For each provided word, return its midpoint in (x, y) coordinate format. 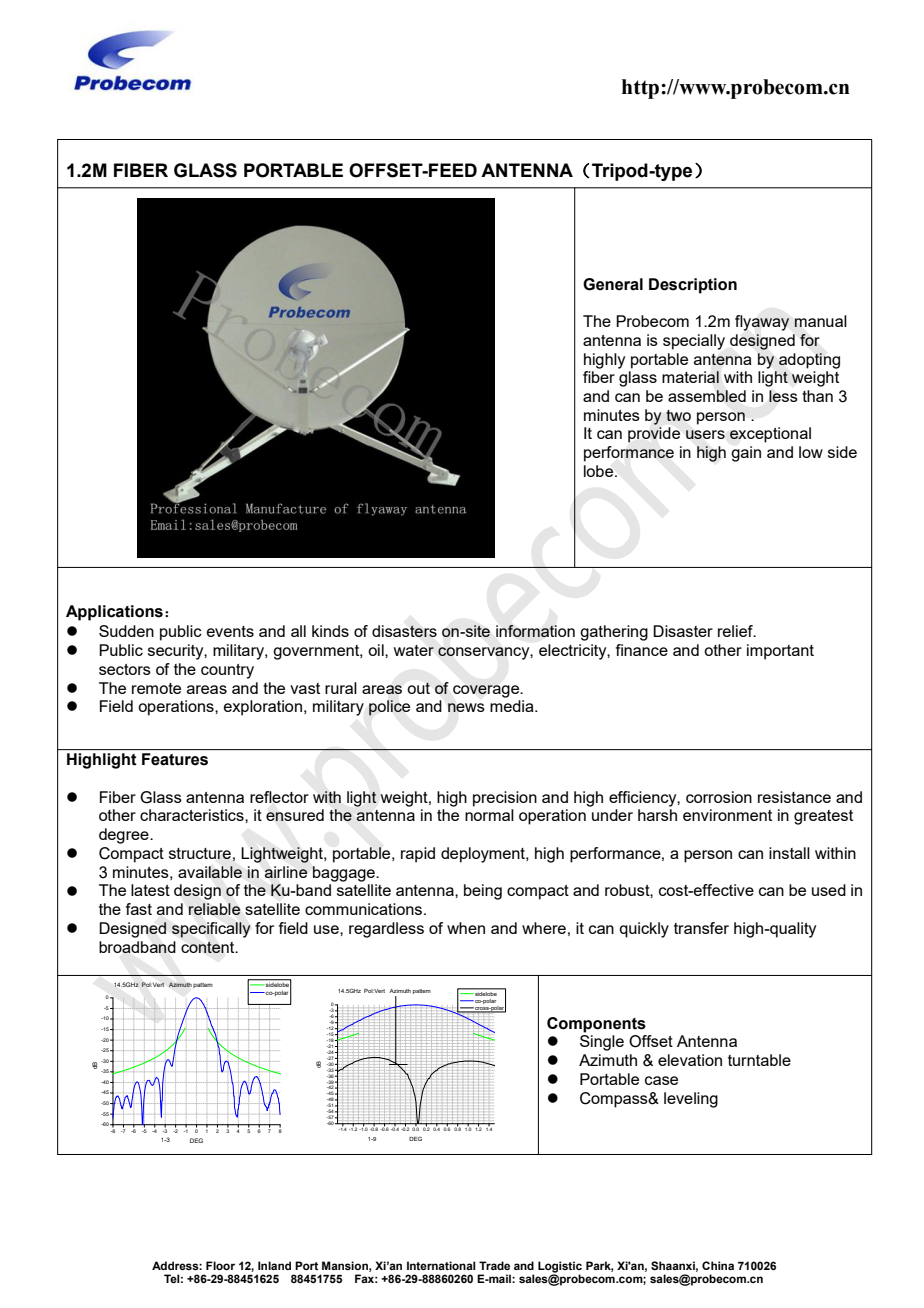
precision (505, 799)
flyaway (762, 323)
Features (175, 759)
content (209, 947)
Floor (220, 1265)
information (535, 631)
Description (693, 286)
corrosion (719, 797)
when (466, 928)
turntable (759, 1060)
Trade (494, 1265)
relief (736, 631)
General (613, 284)
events (230, 631)
